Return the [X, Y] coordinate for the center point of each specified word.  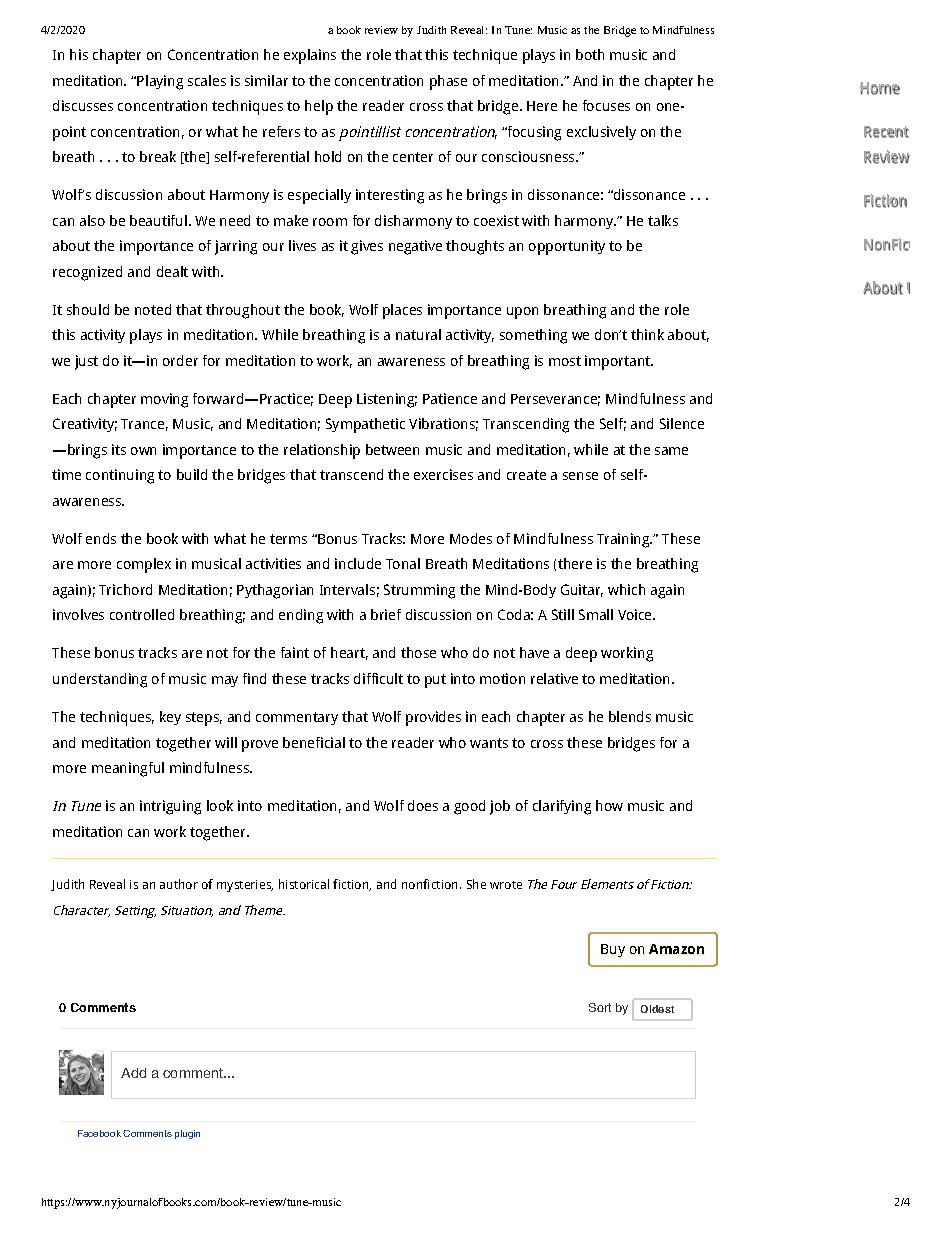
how [609, 805]
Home [880, 88]
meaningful [128, 769]
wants [489, 743]
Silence [682, 423]
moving [164, 400]
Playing [160, 82]
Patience [450, 398]
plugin [187, 1134]
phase [448, 82]
